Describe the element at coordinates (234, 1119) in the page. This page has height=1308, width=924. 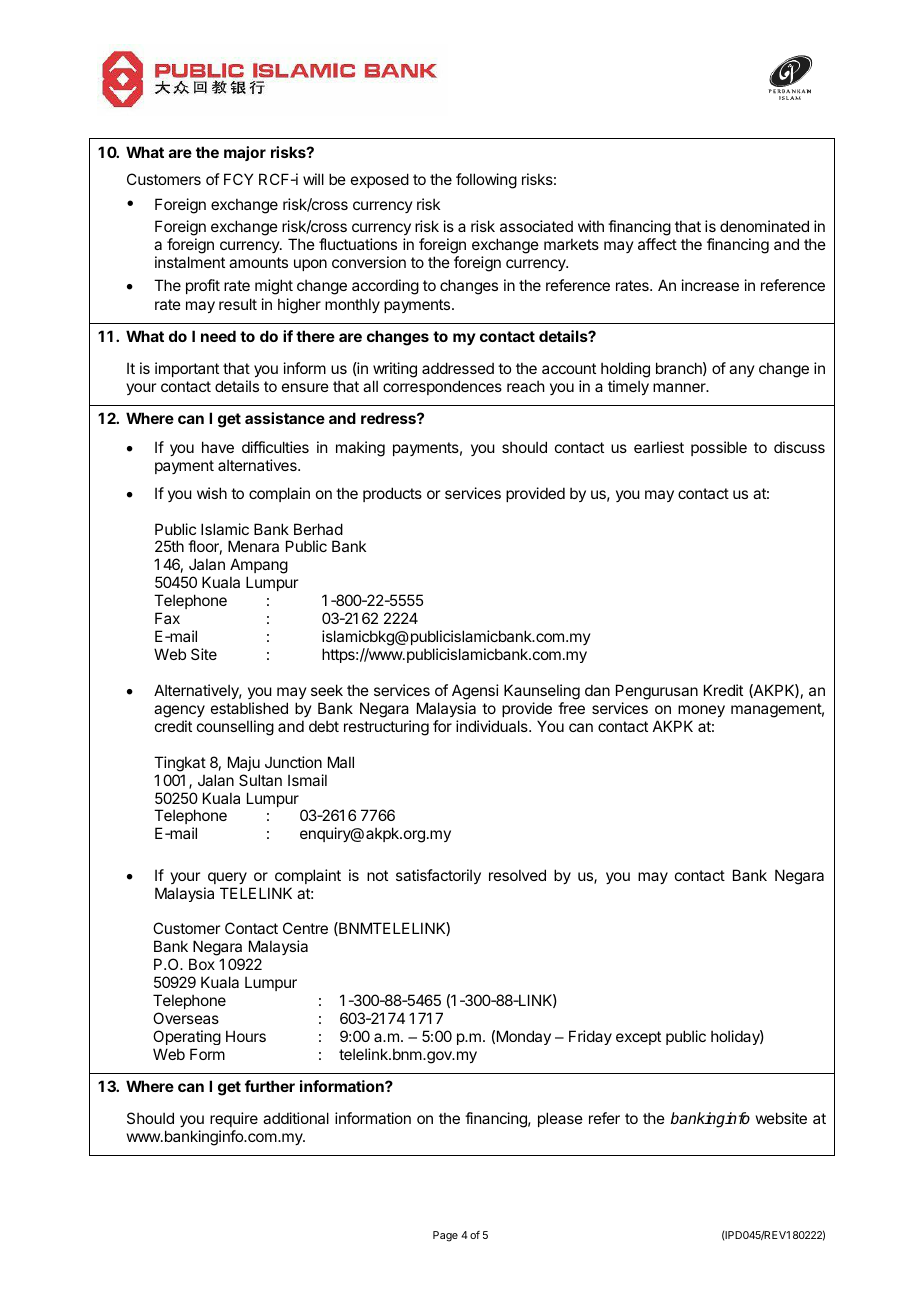
I see `require` at that location.
